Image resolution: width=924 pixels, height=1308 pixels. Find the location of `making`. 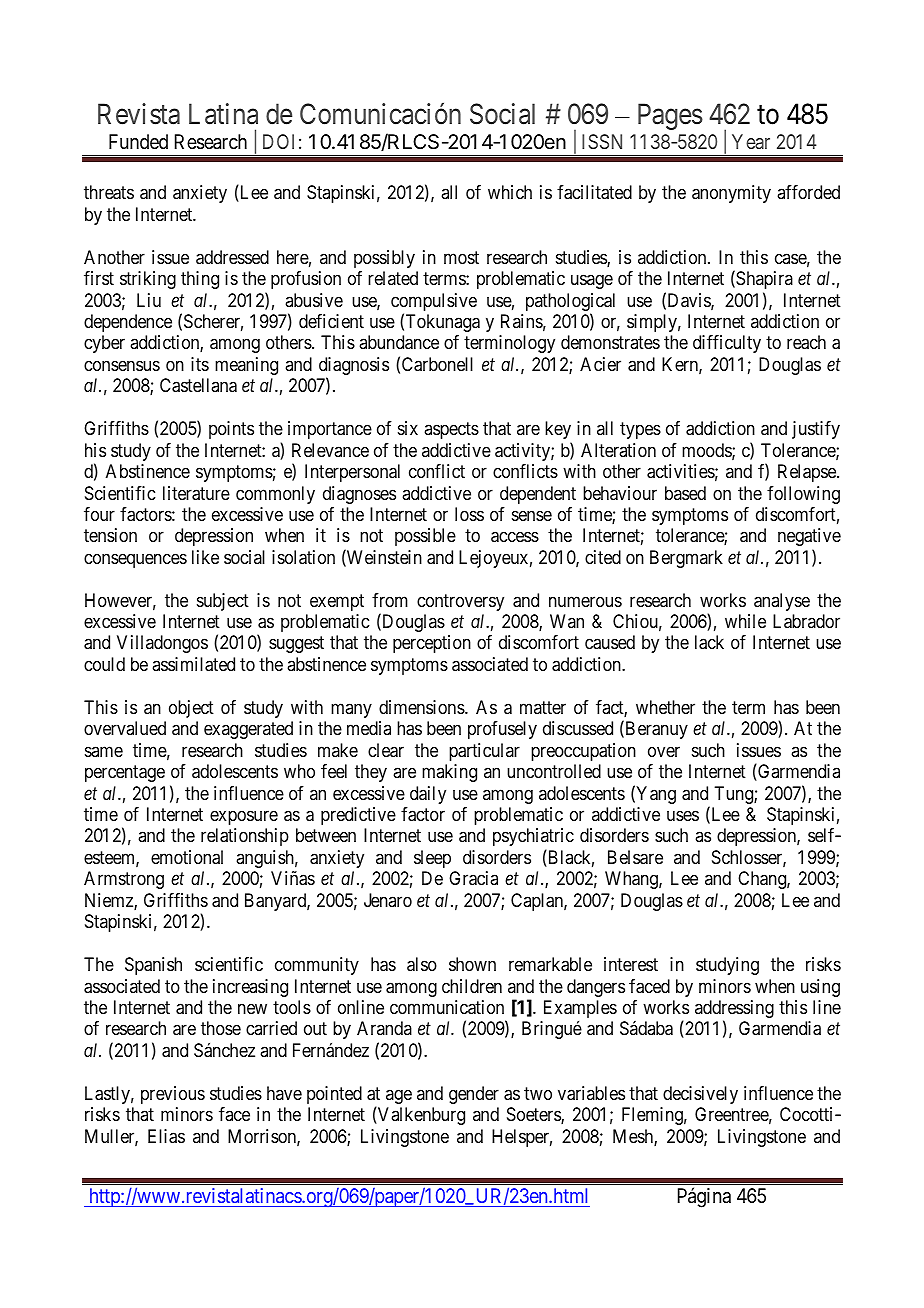

making is located at coordinates (449, 773).
